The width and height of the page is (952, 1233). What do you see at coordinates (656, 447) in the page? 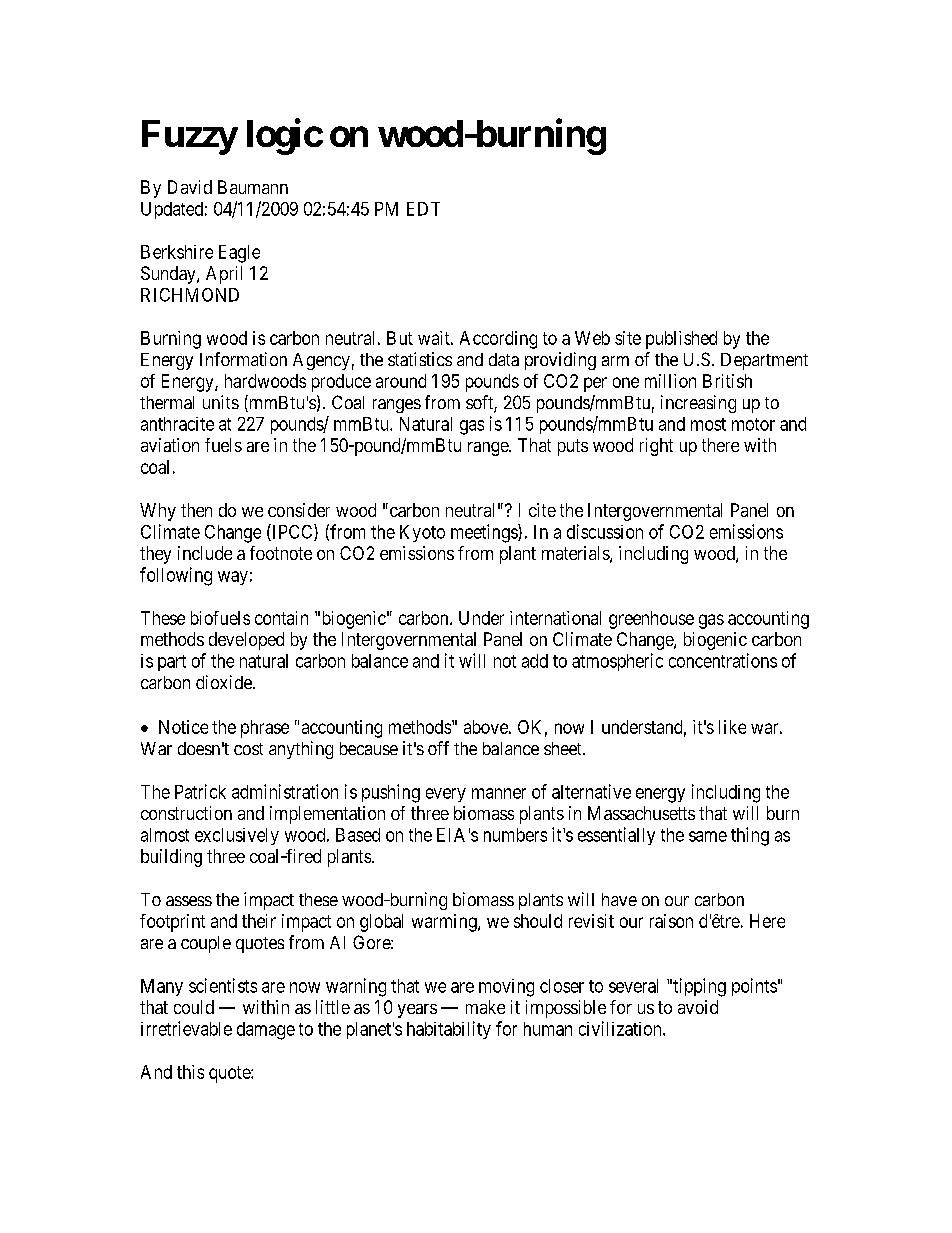
I see `right` at bounding box center [656, 447].
